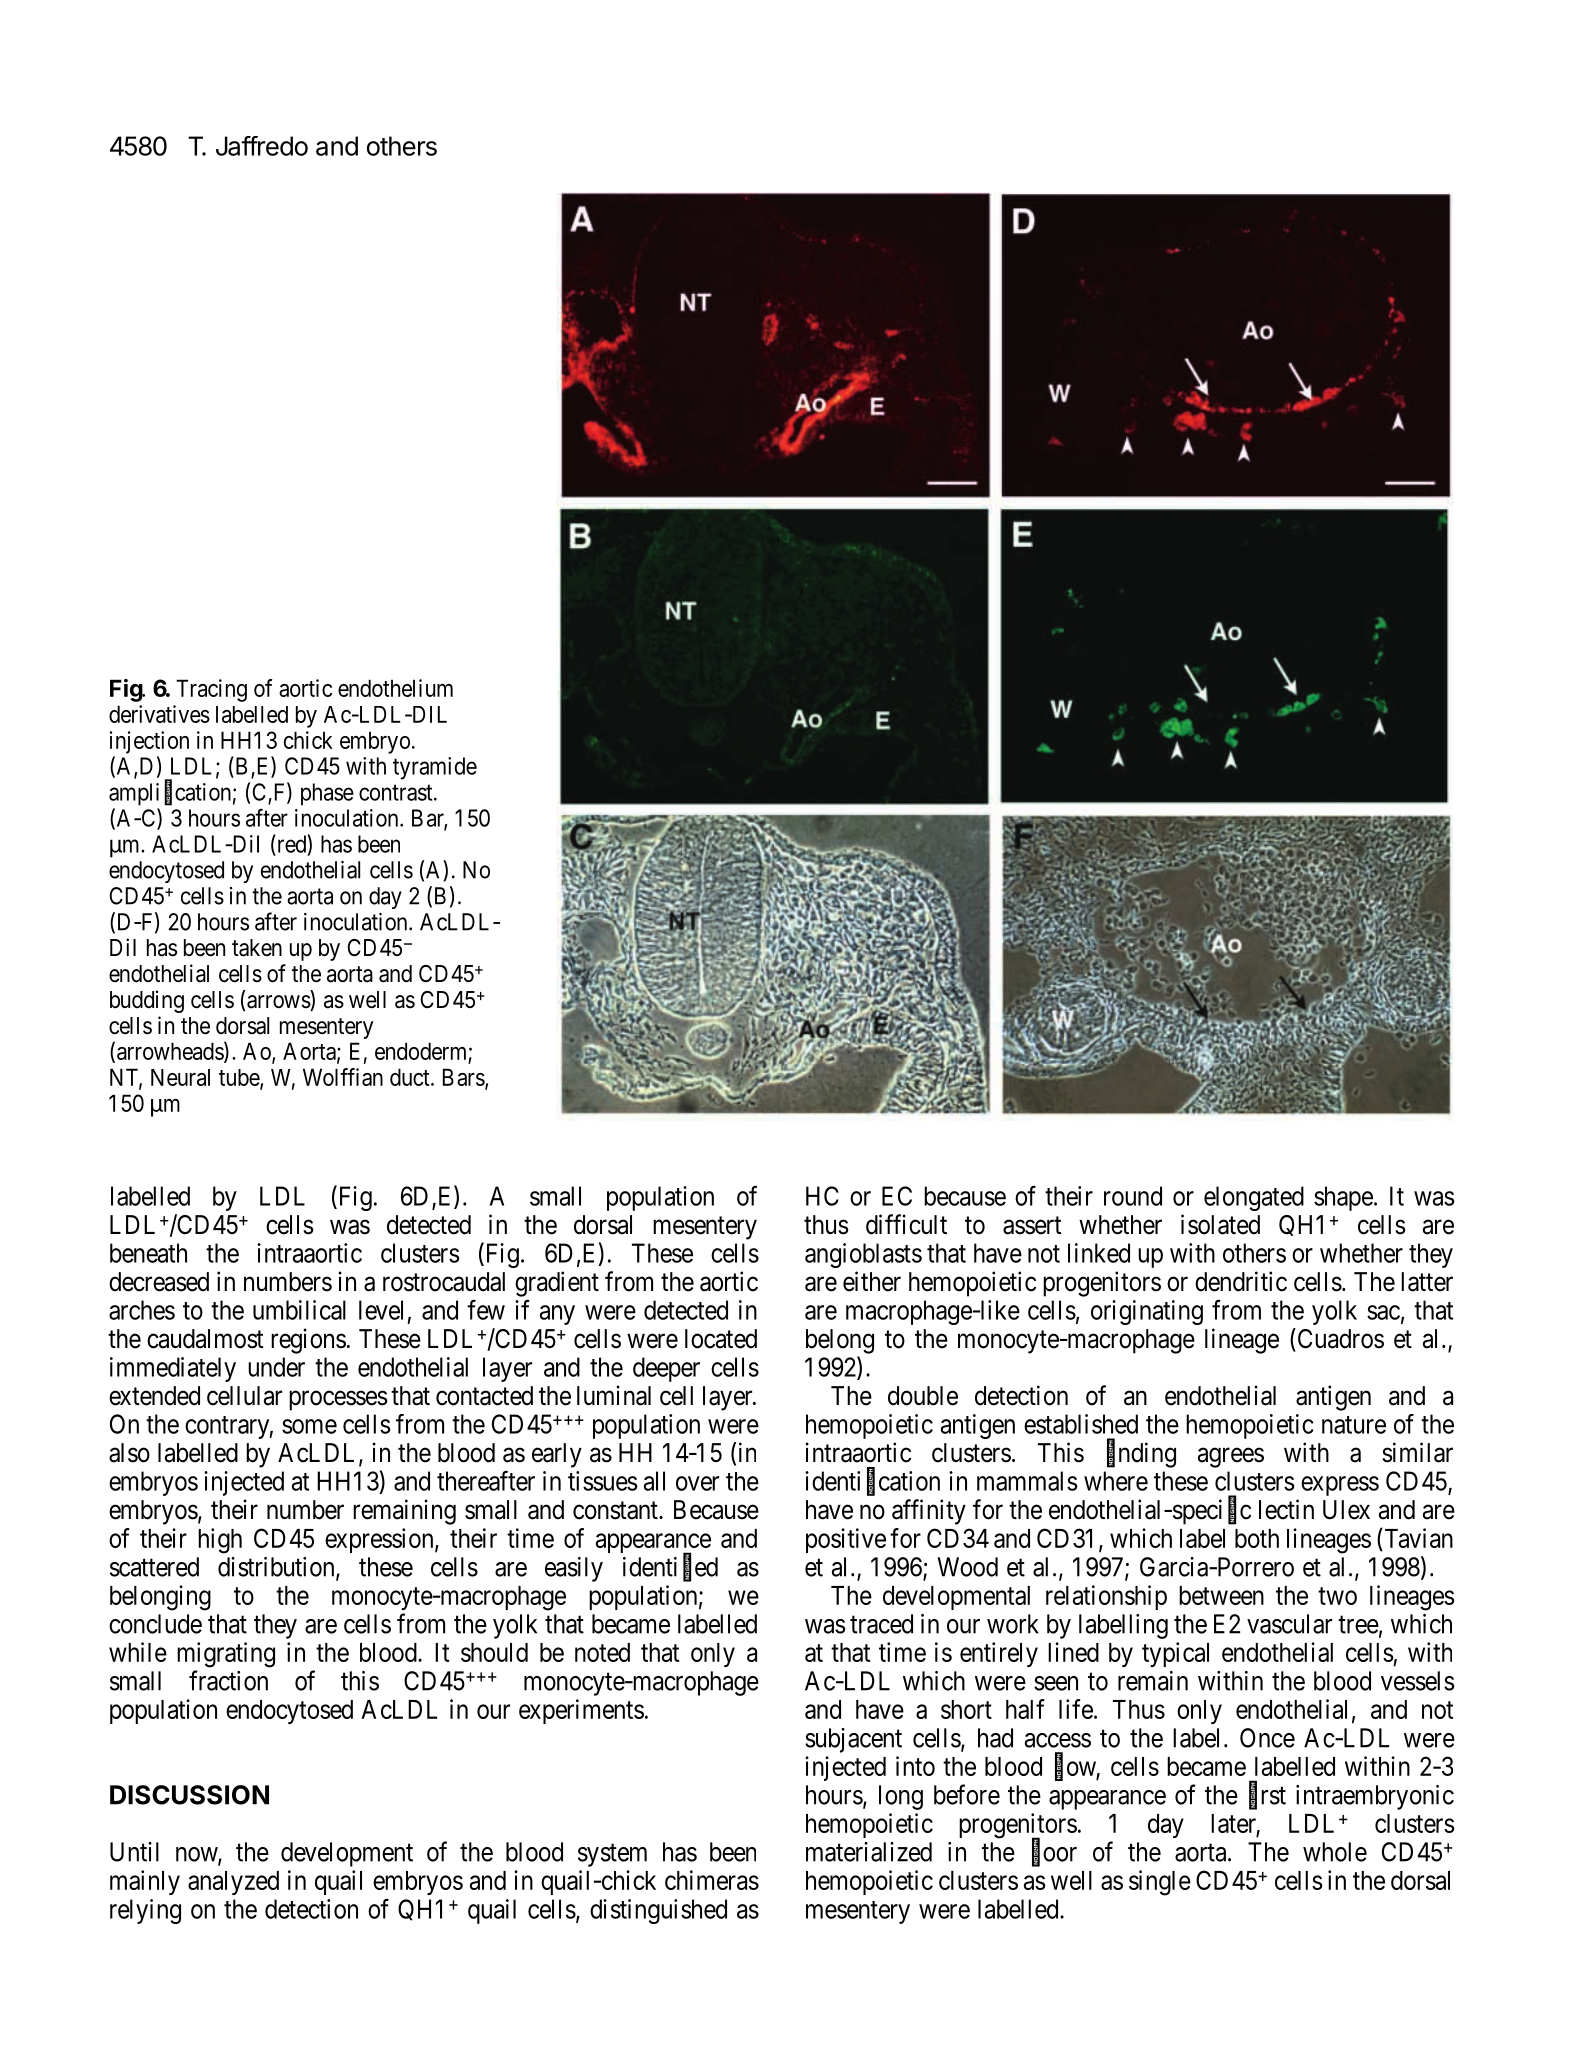 Image resolution: width=1579 pixels, height=2056 pixels. What do you see at coordinates (211, 690) in the image?
I see `Tracing` at bounding box center [211, 690].
